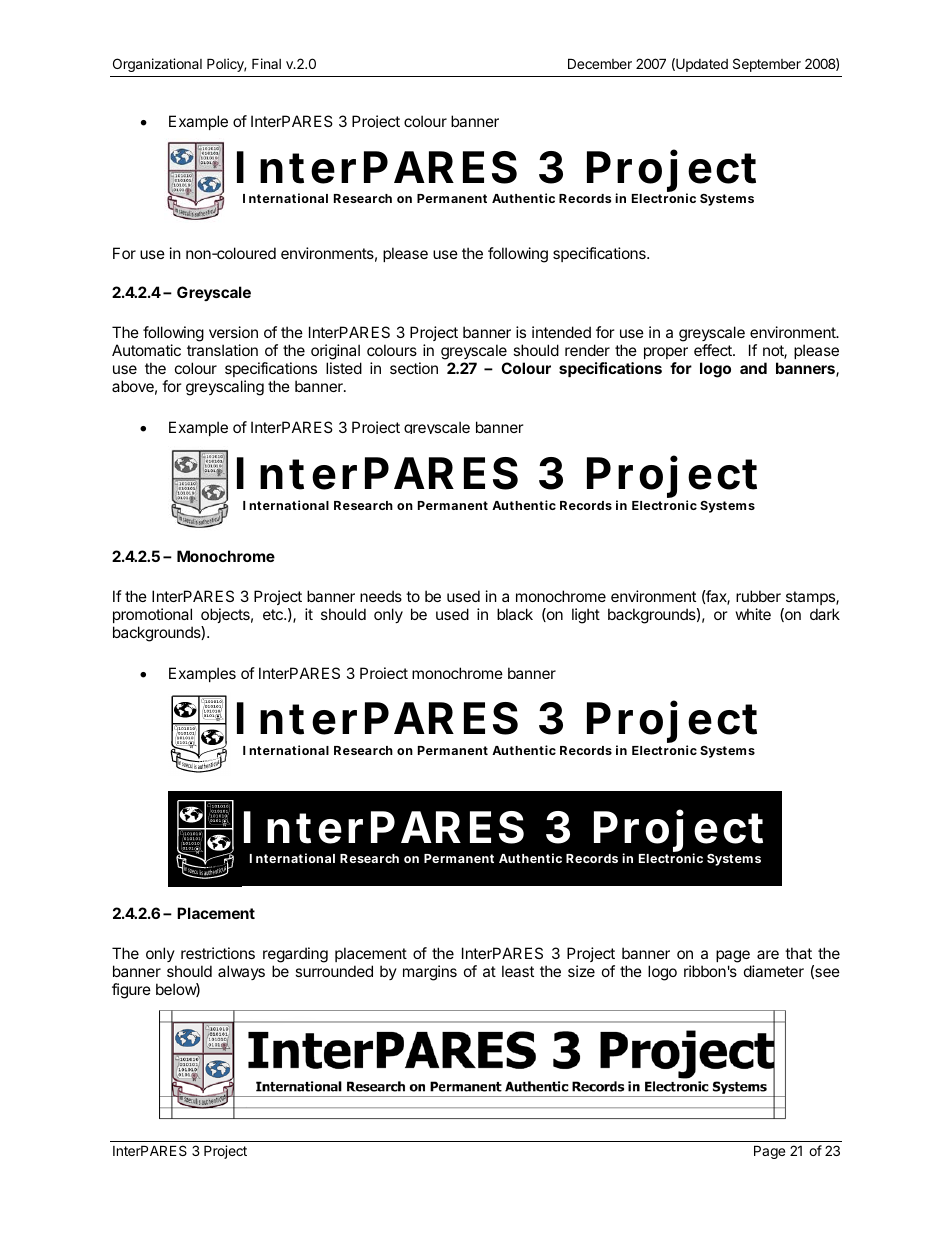 Image resolution: width=952 pixels, height=1233 pixels. Describe the element at coordinates (518, 971) in the document. I see `least` at that location.
